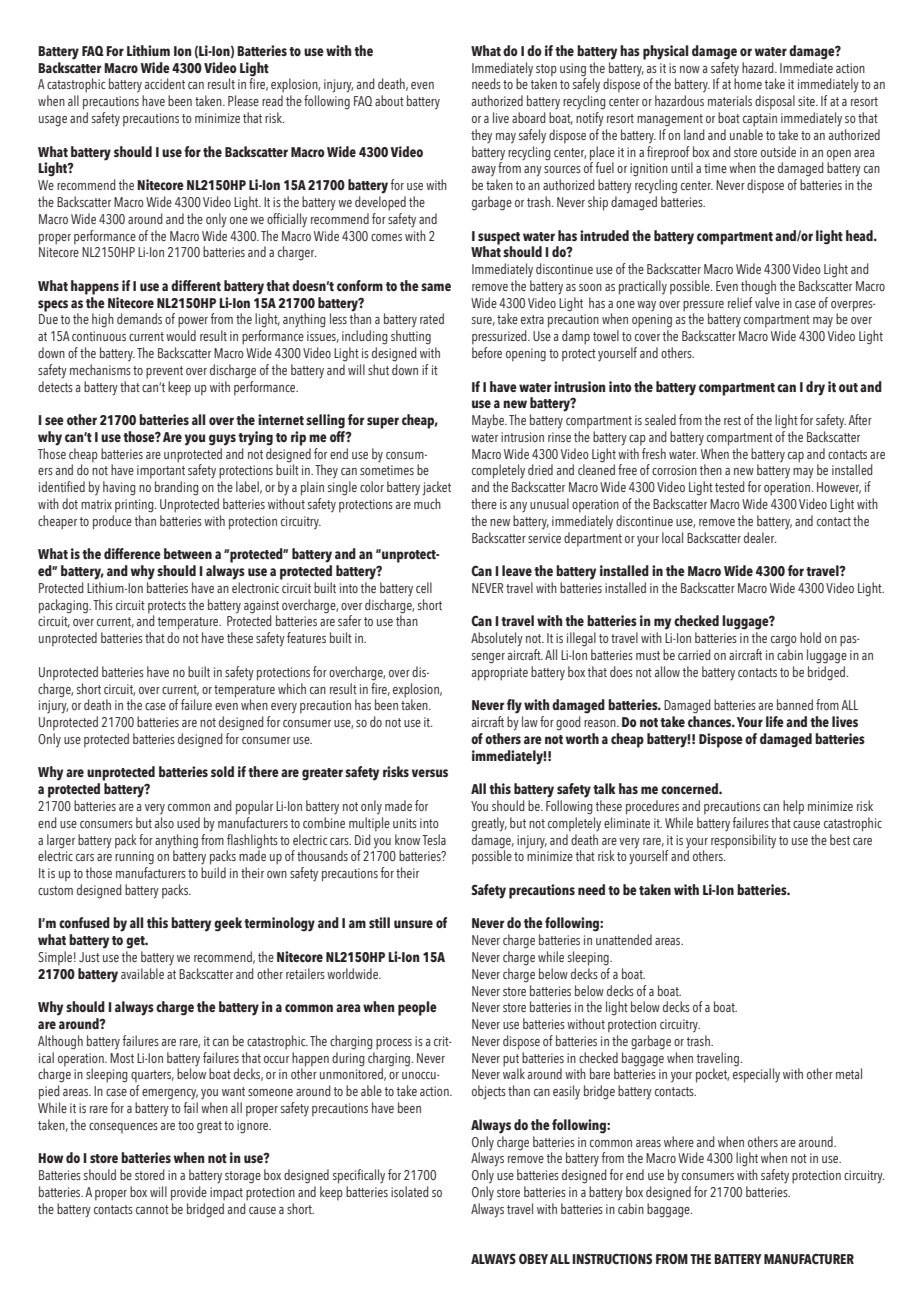 The width and height of the screenshot is (924, 1308). Describe the element at coordinates (730, 486) in the screenshot. I see `tested` at that location.
